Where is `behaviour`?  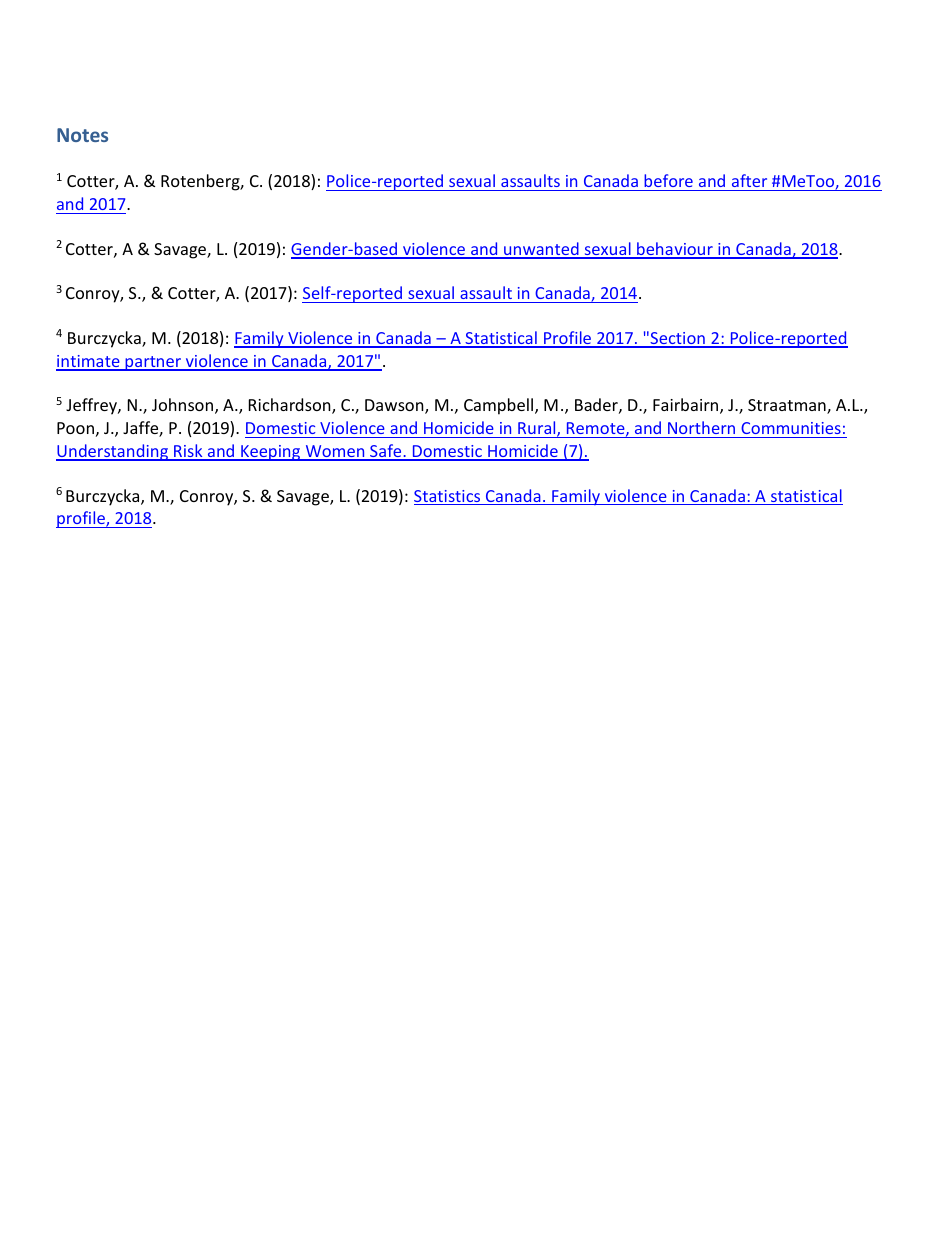 behaviour is located at coordinates (675, 250).
